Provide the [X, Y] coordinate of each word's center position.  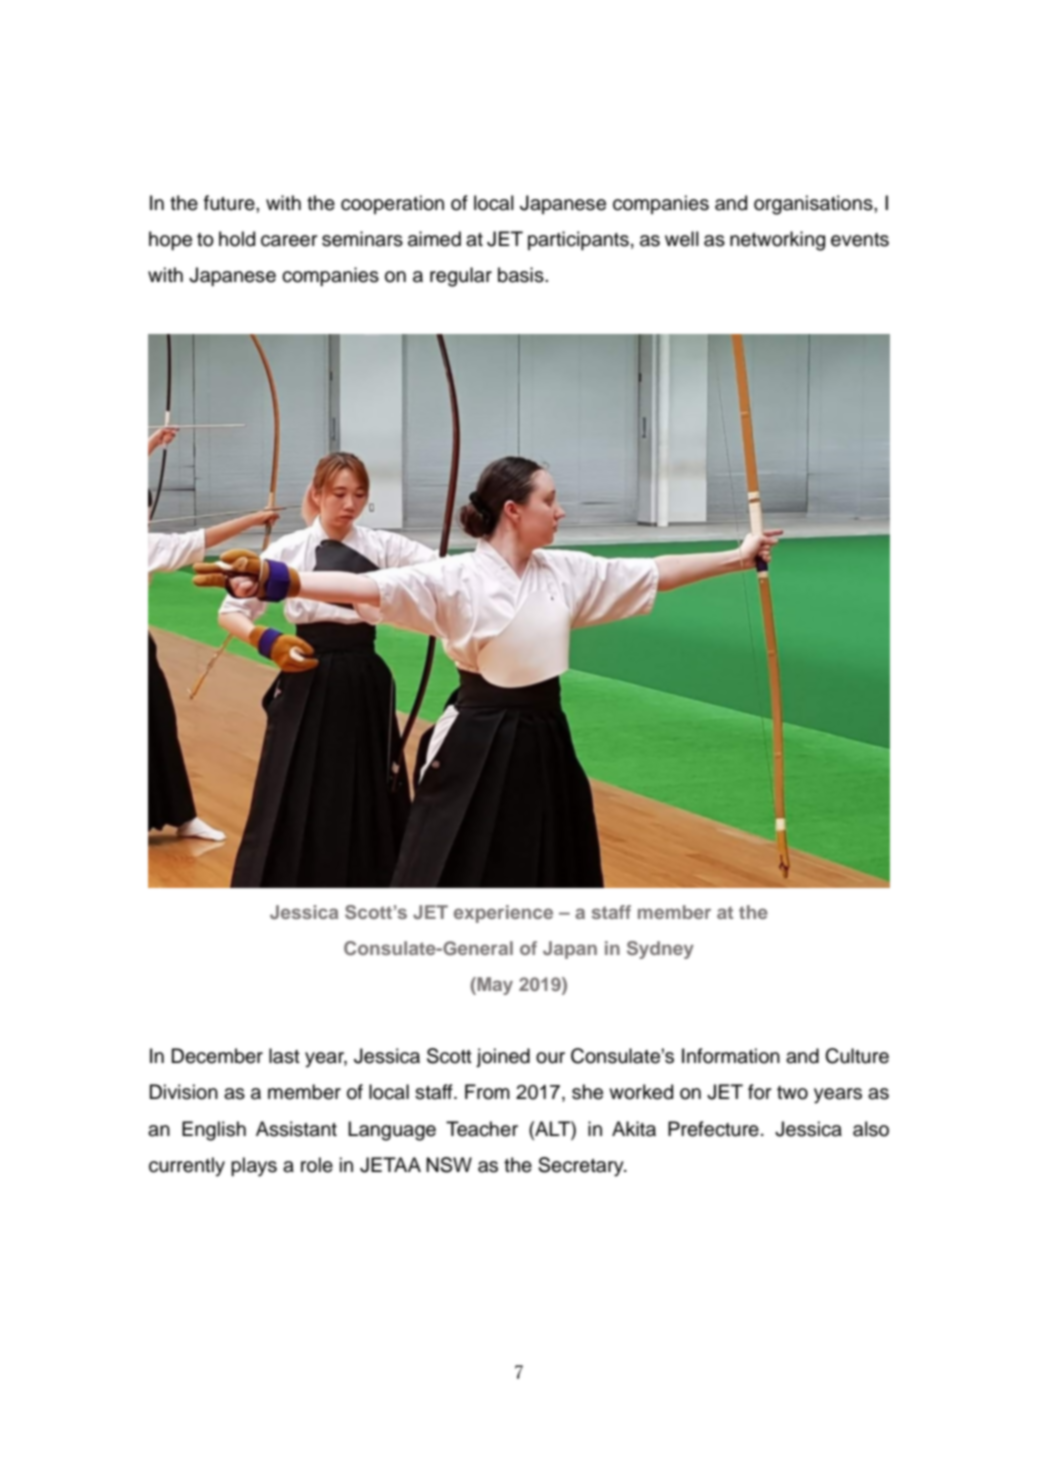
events [860, 240]
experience [503, 914]
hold [237, 239]
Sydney [660, 950]
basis [522, 275]
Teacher [482, 1129]
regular [461, 277]
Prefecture [713, 1129]
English [214, 1131]
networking [777, 241]
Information [731, 1056]
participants [578, 240]
